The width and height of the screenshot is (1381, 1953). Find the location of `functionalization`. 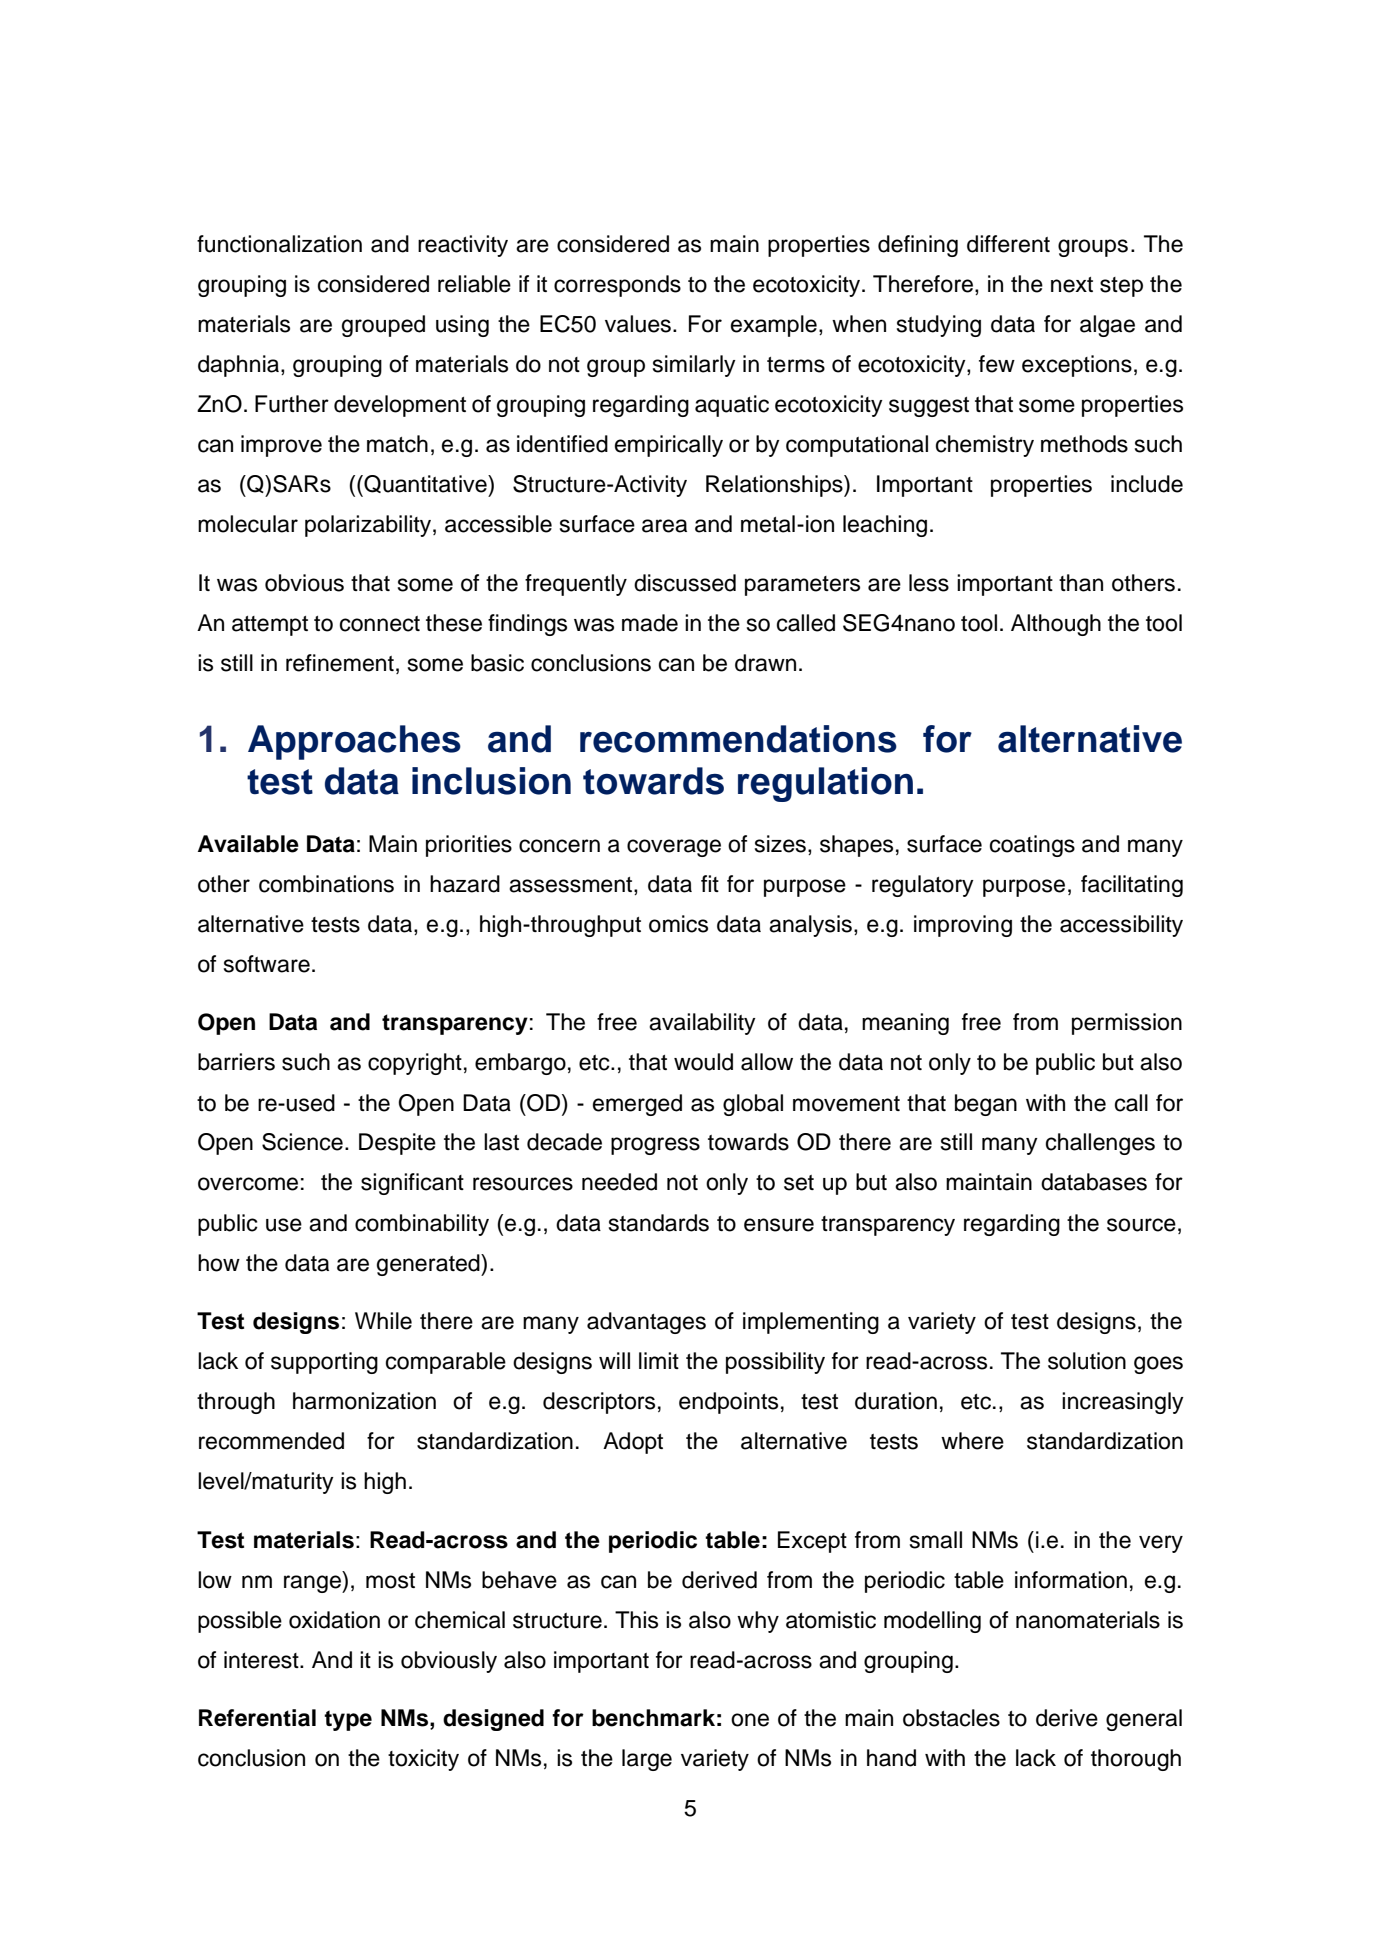

functionalization is located at coordinates (279, 244).
